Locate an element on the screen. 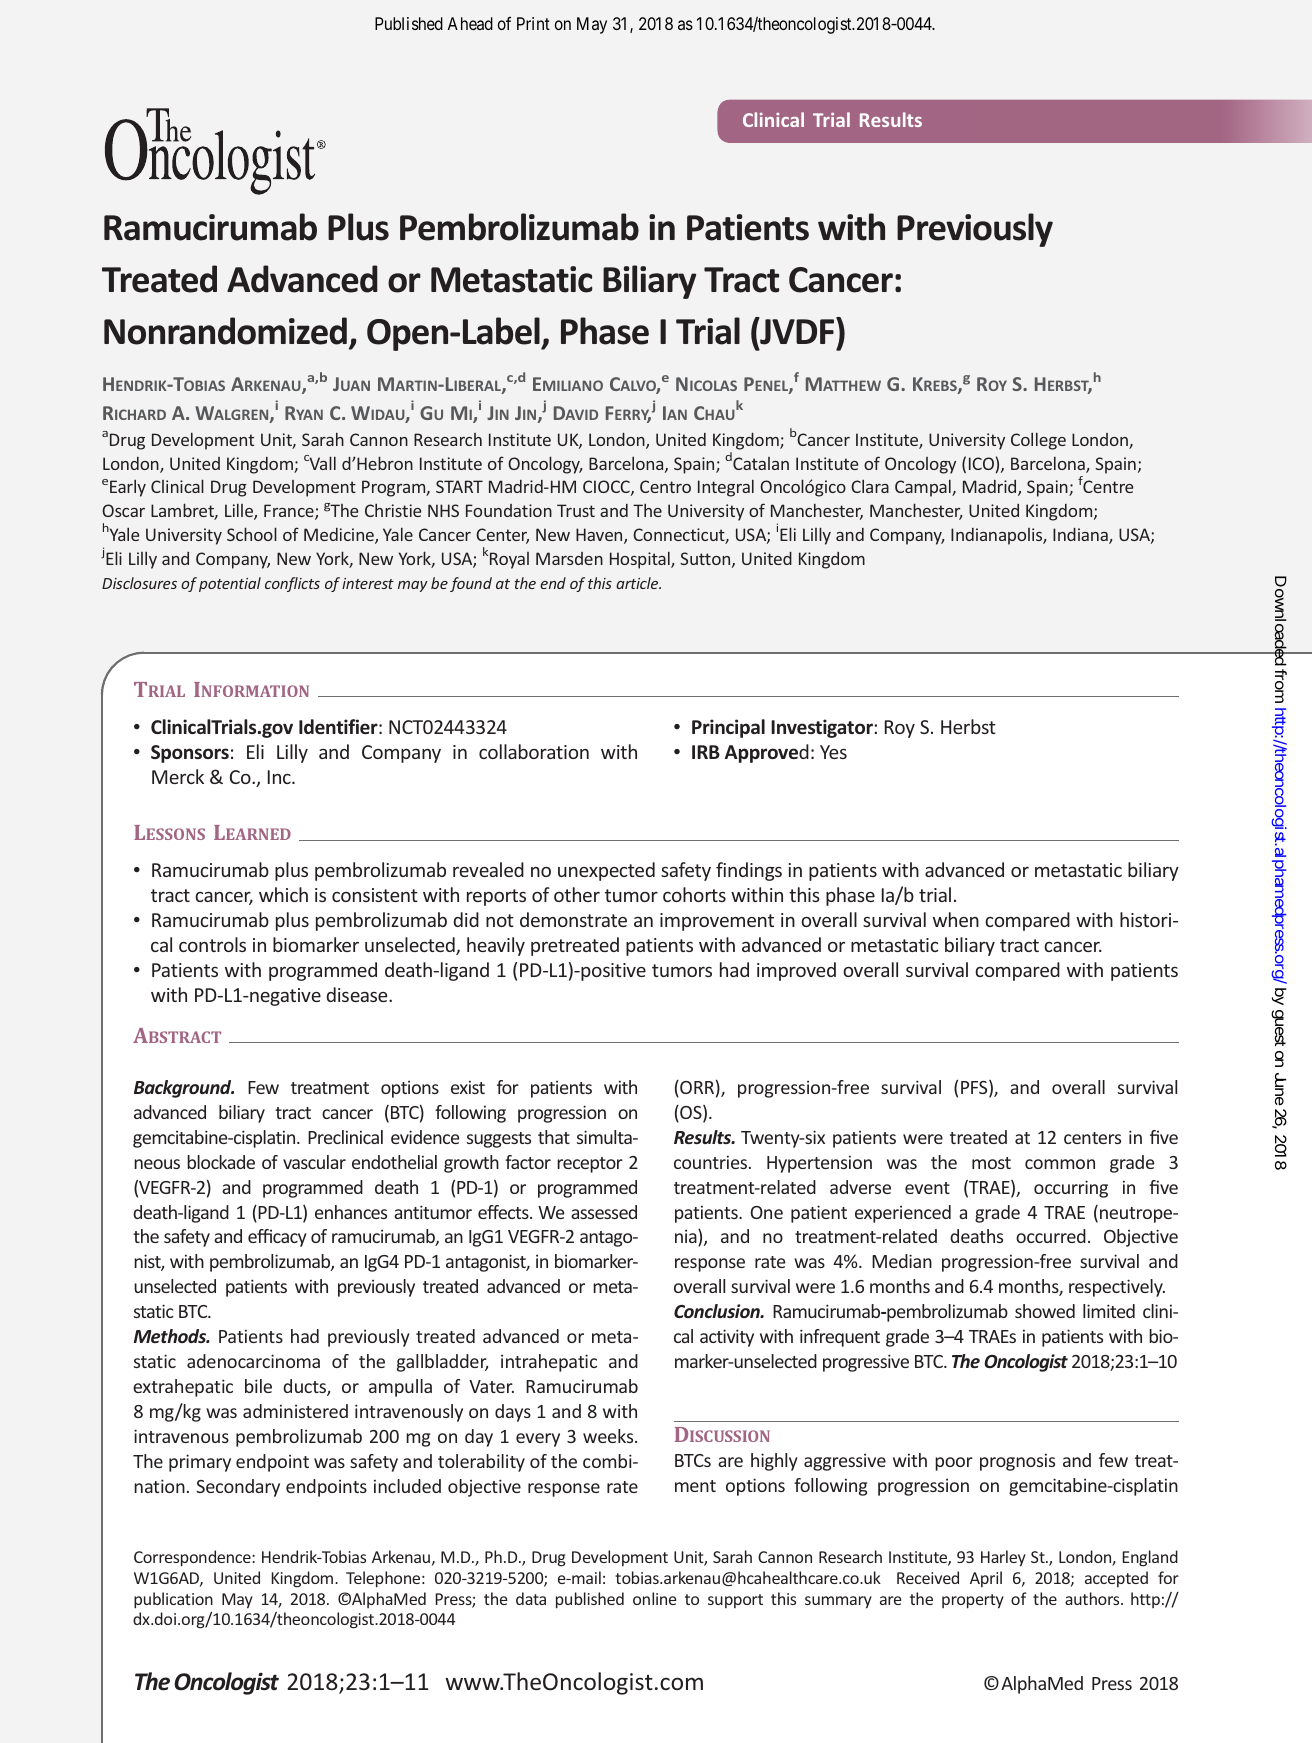 The width and height of the screenshot is (1312, 1743). potential is located at coordinates (230, 584).
